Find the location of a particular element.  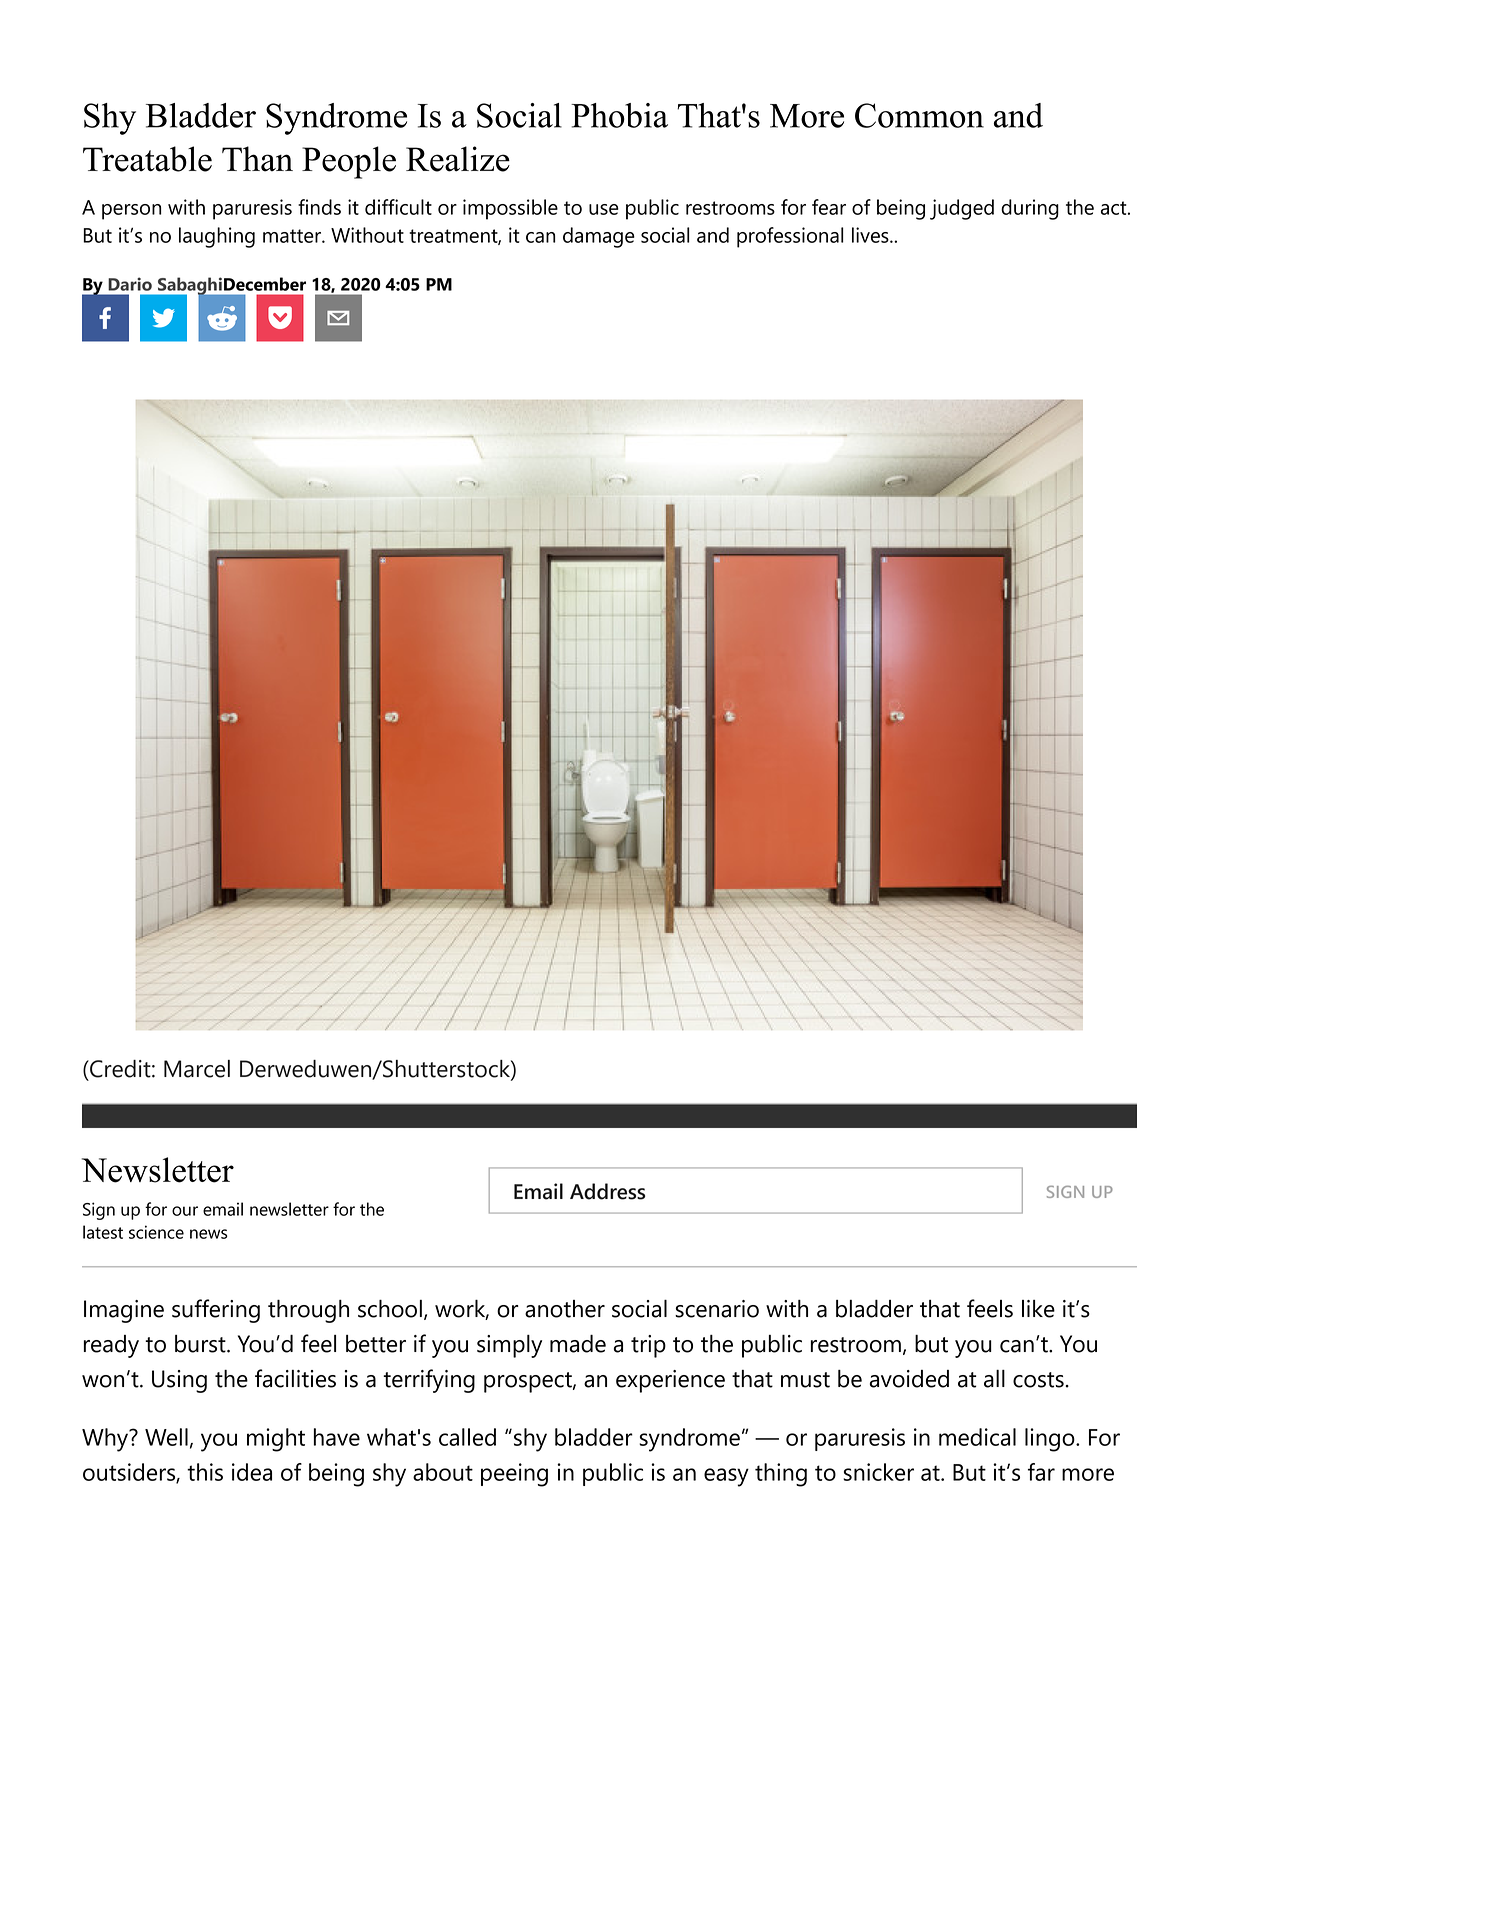

Common is located at coordinates (919, 115).
